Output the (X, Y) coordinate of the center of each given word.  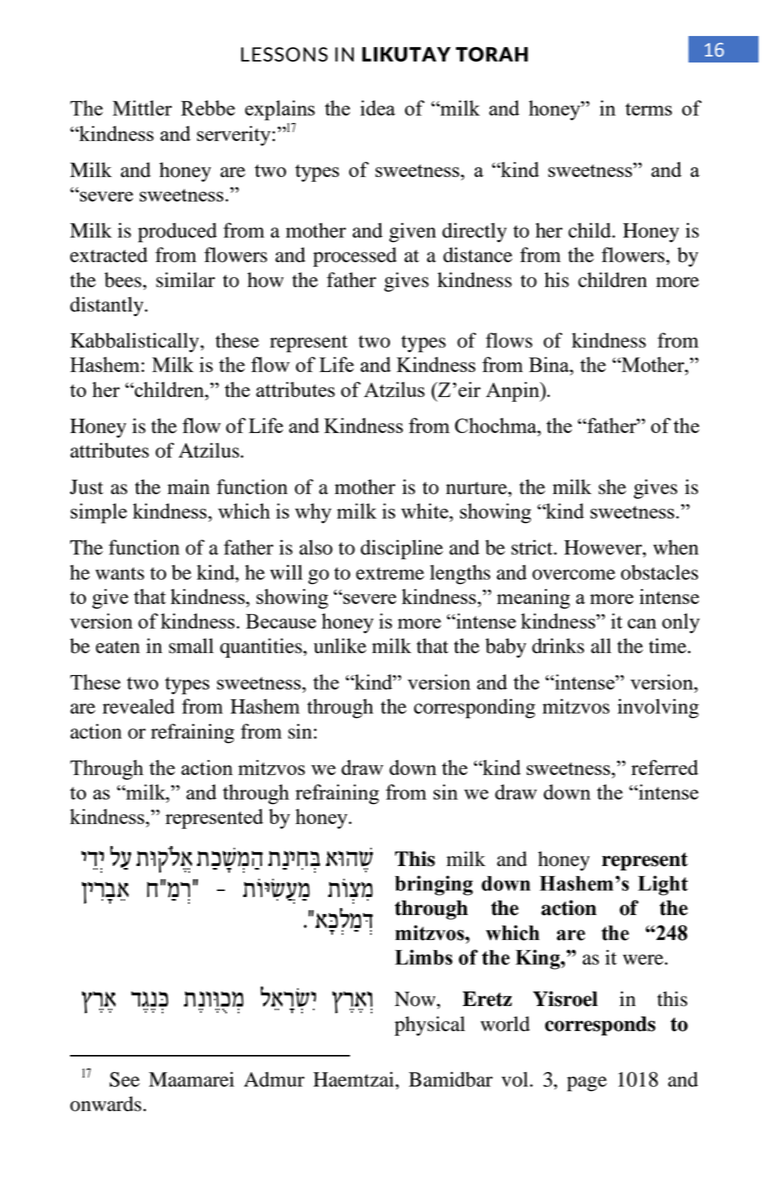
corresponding (474, 709)
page (587, 1084)
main (189, 487)
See (124, 1079)
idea (377, 108)
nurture (477, 488)
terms (648, 109)
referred (664, 767)
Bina (550, 366)
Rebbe (208, 108)
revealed (139, 706)
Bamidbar (451, 1079)
